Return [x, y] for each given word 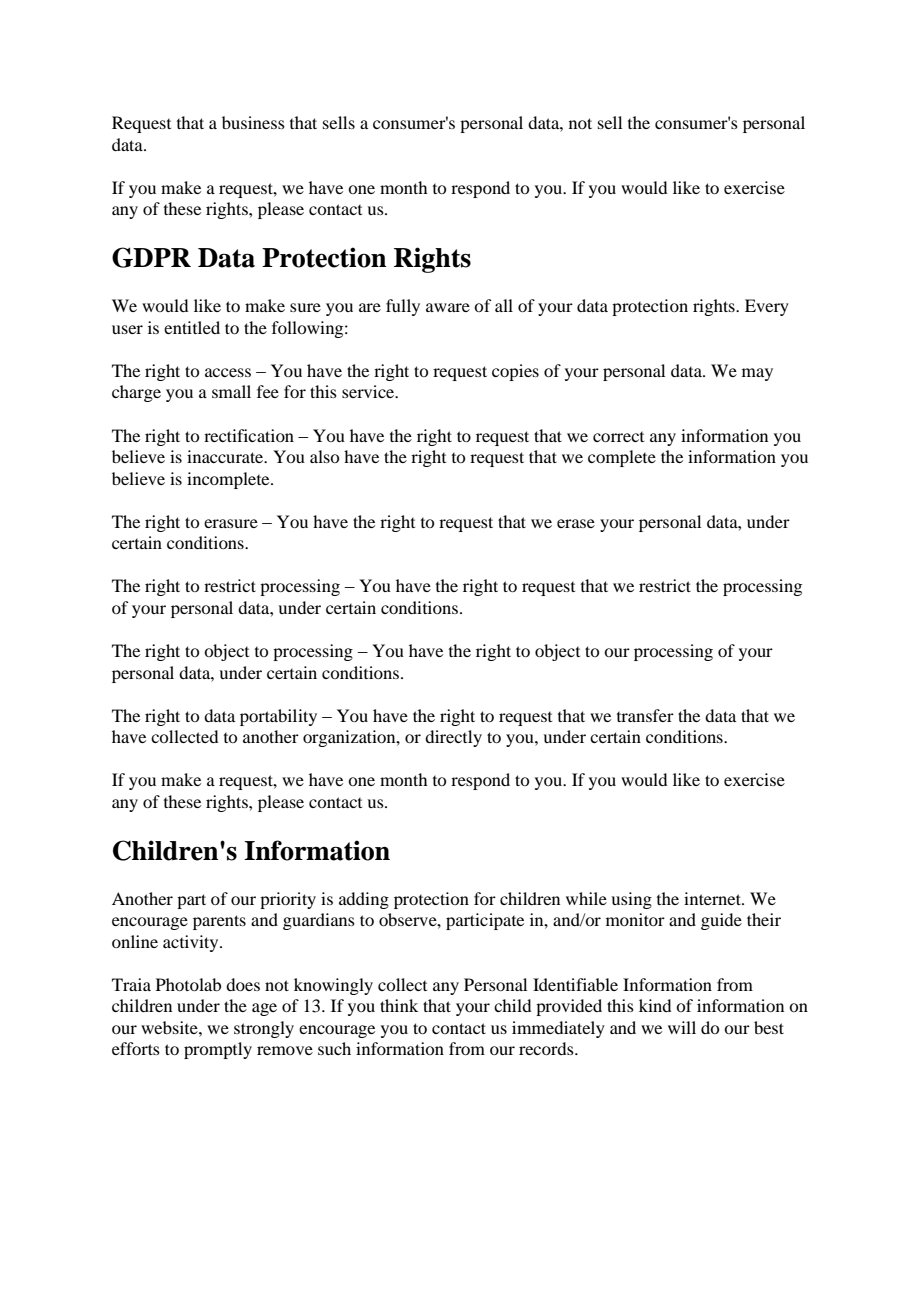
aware [448, 307]
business [253, 122]
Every [767, 307]
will [682, 1027]
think [399, 1005]
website [170, 1027]
